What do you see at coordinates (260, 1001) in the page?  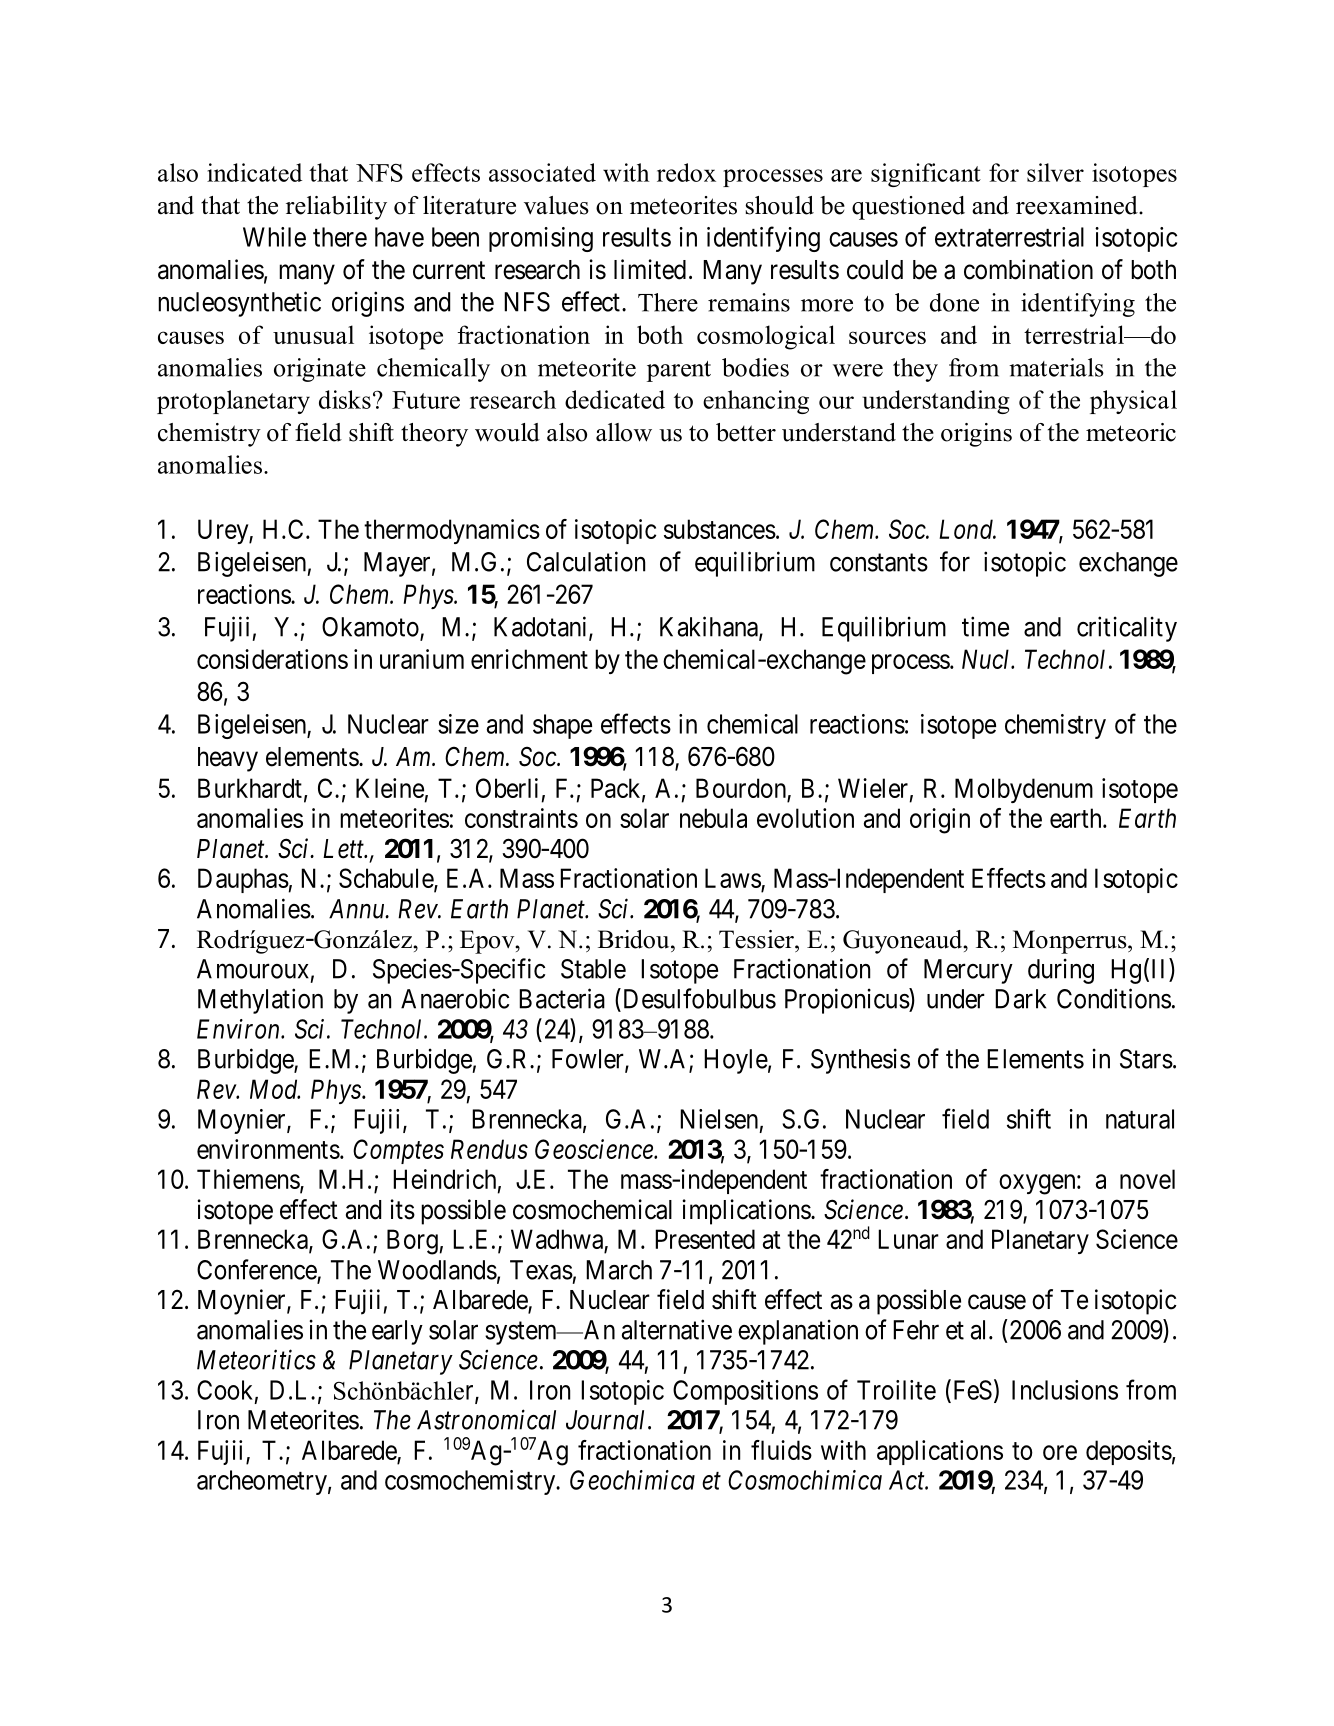 I see `Methylation` at bounding box center [260, 1001].
